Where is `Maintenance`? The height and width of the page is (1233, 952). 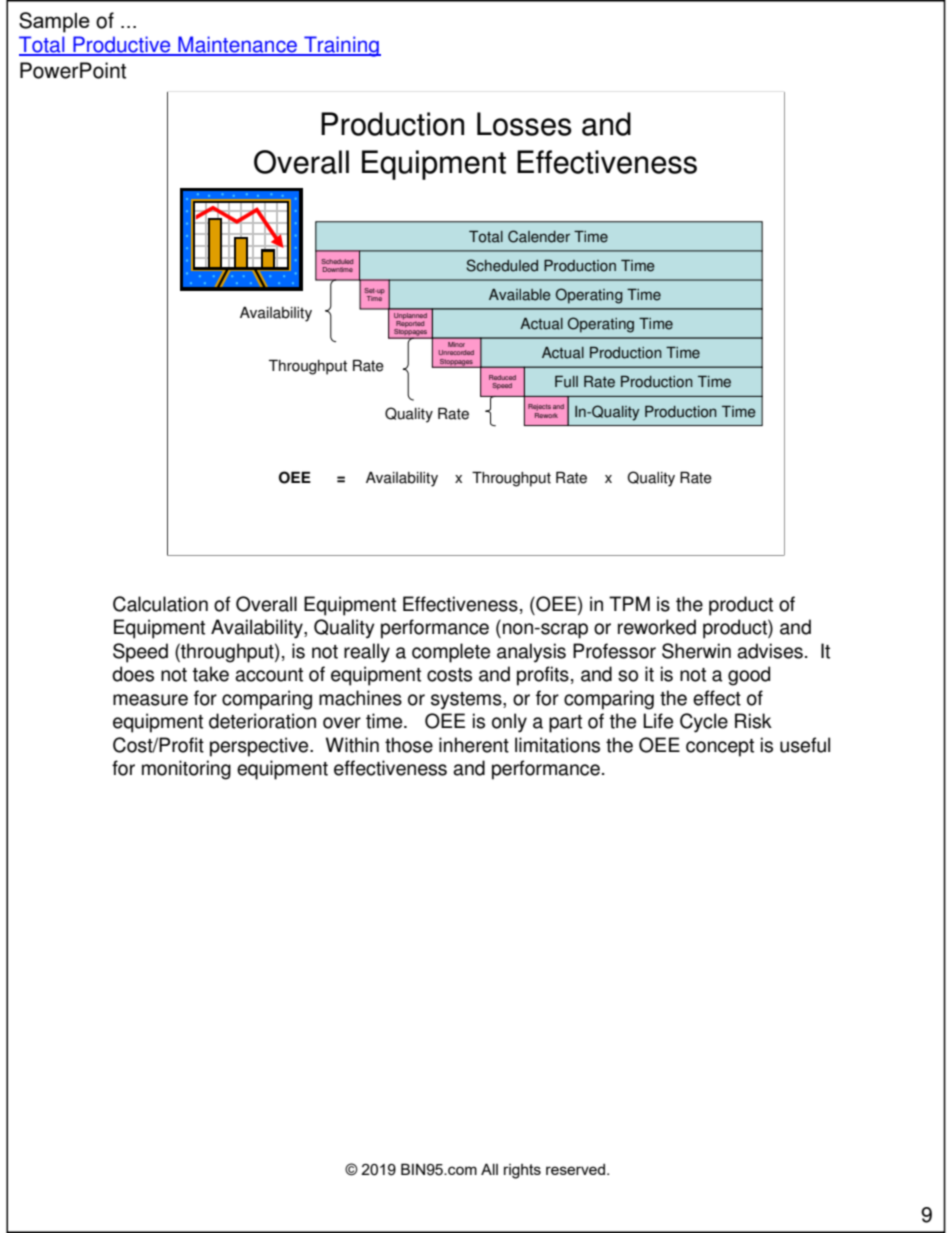 Maintenance is located at coordinates (238, 45).
